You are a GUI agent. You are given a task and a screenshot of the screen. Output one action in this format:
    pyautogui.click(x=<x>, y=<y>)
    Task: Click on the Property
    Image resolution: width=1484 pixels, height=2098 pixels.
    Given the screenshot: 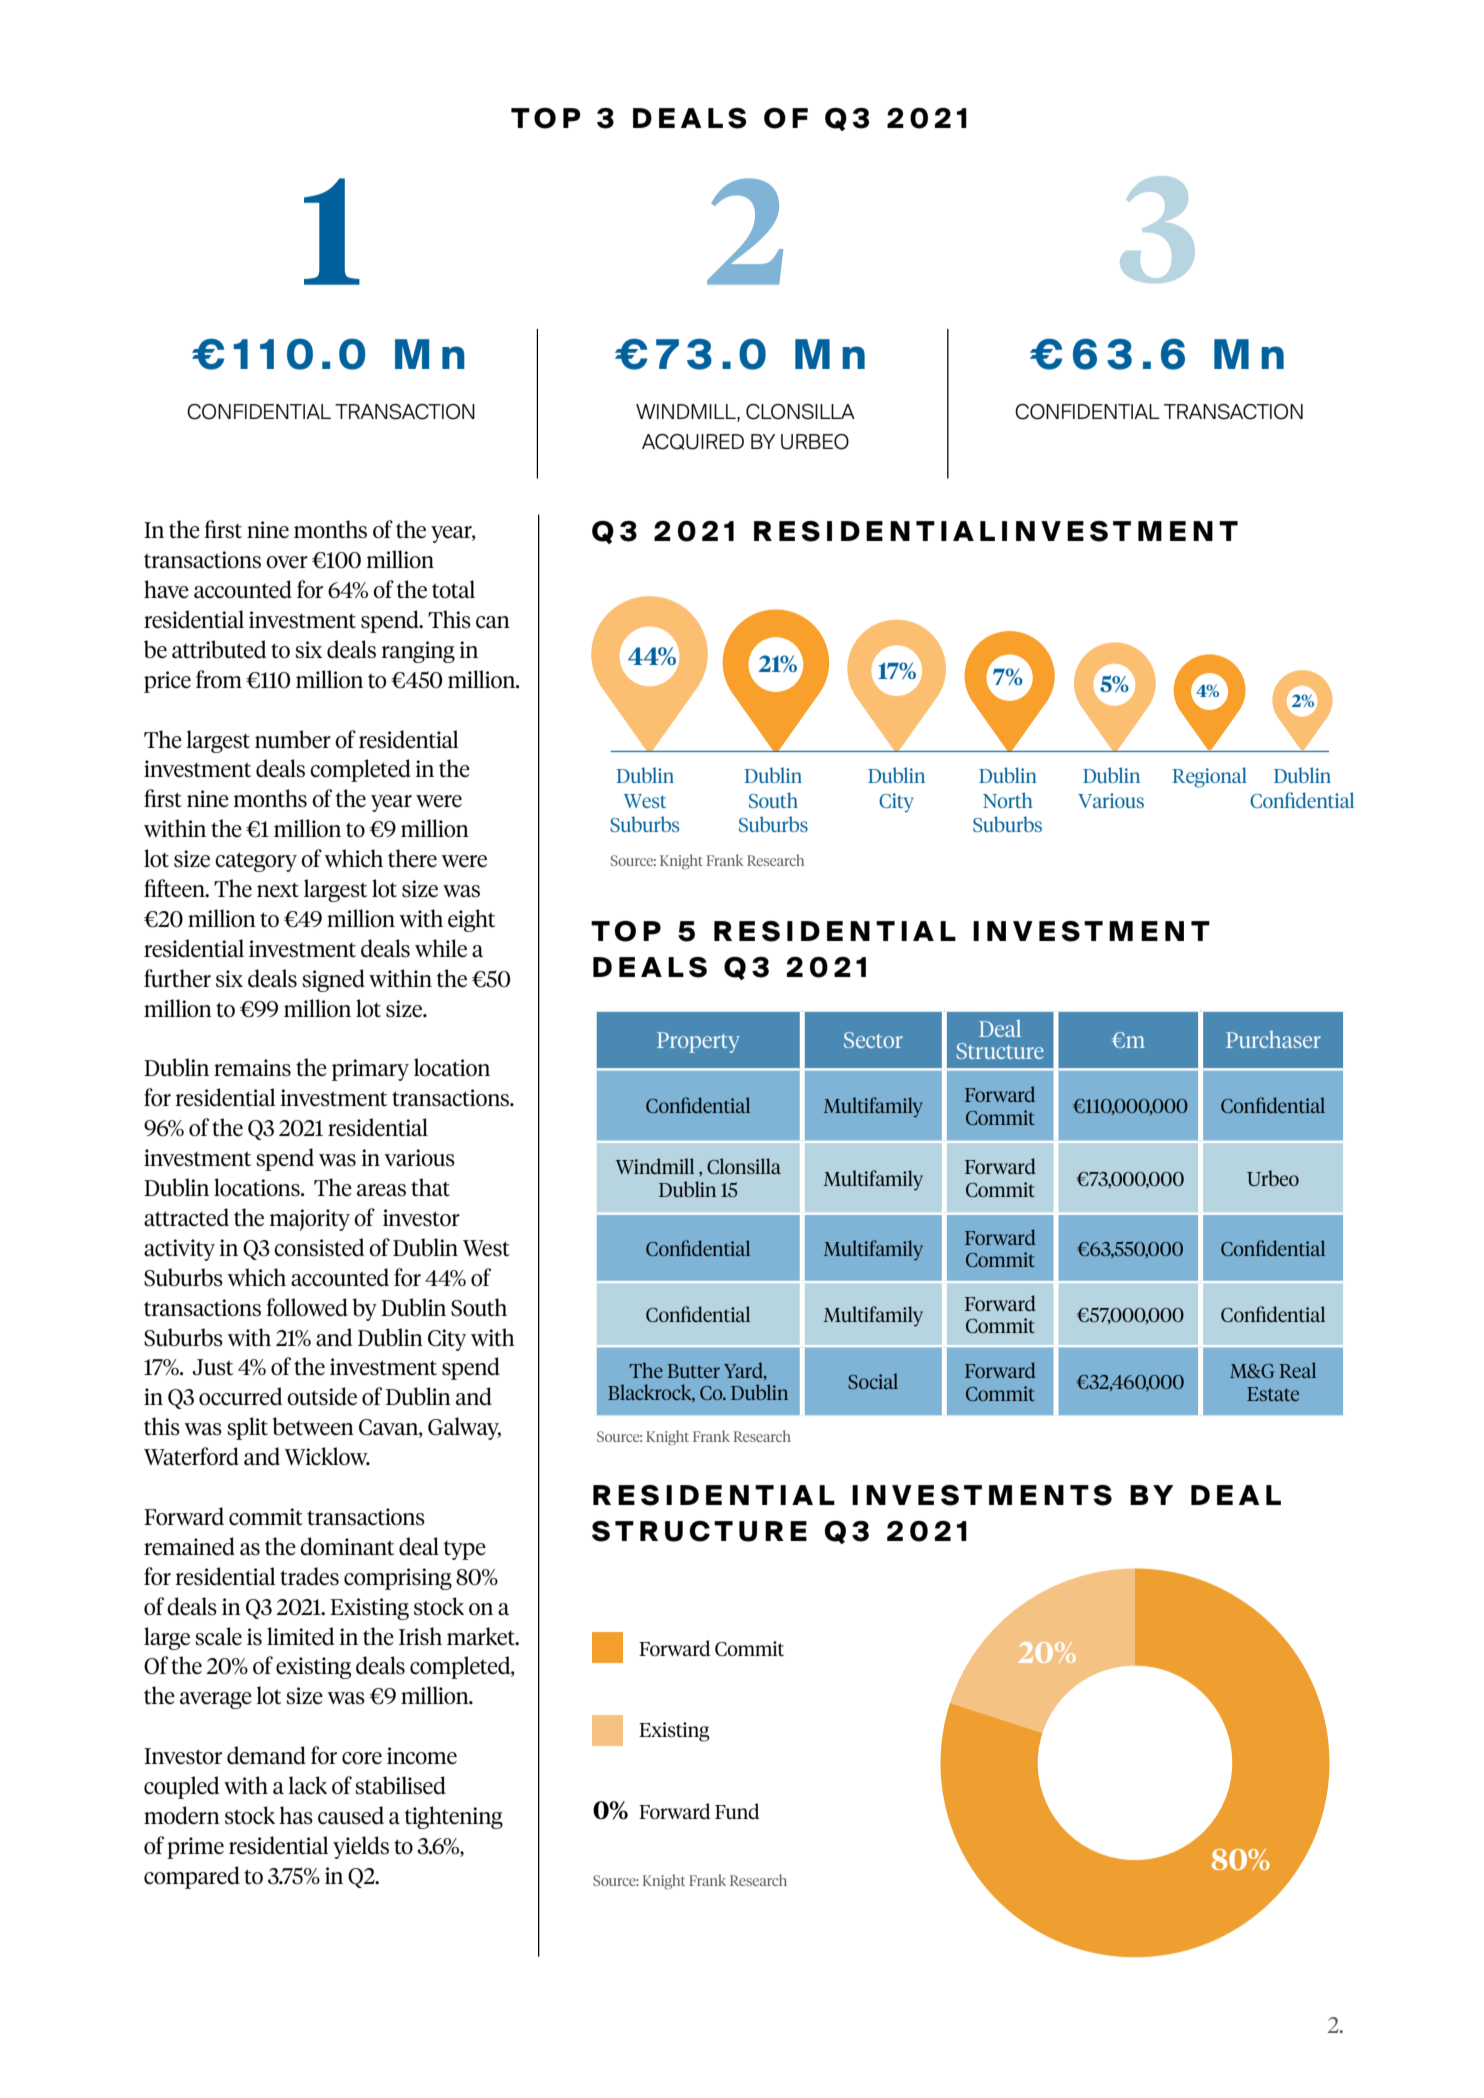 What is the action you would take?
    pyautogui.click(x=698, y=1042)
